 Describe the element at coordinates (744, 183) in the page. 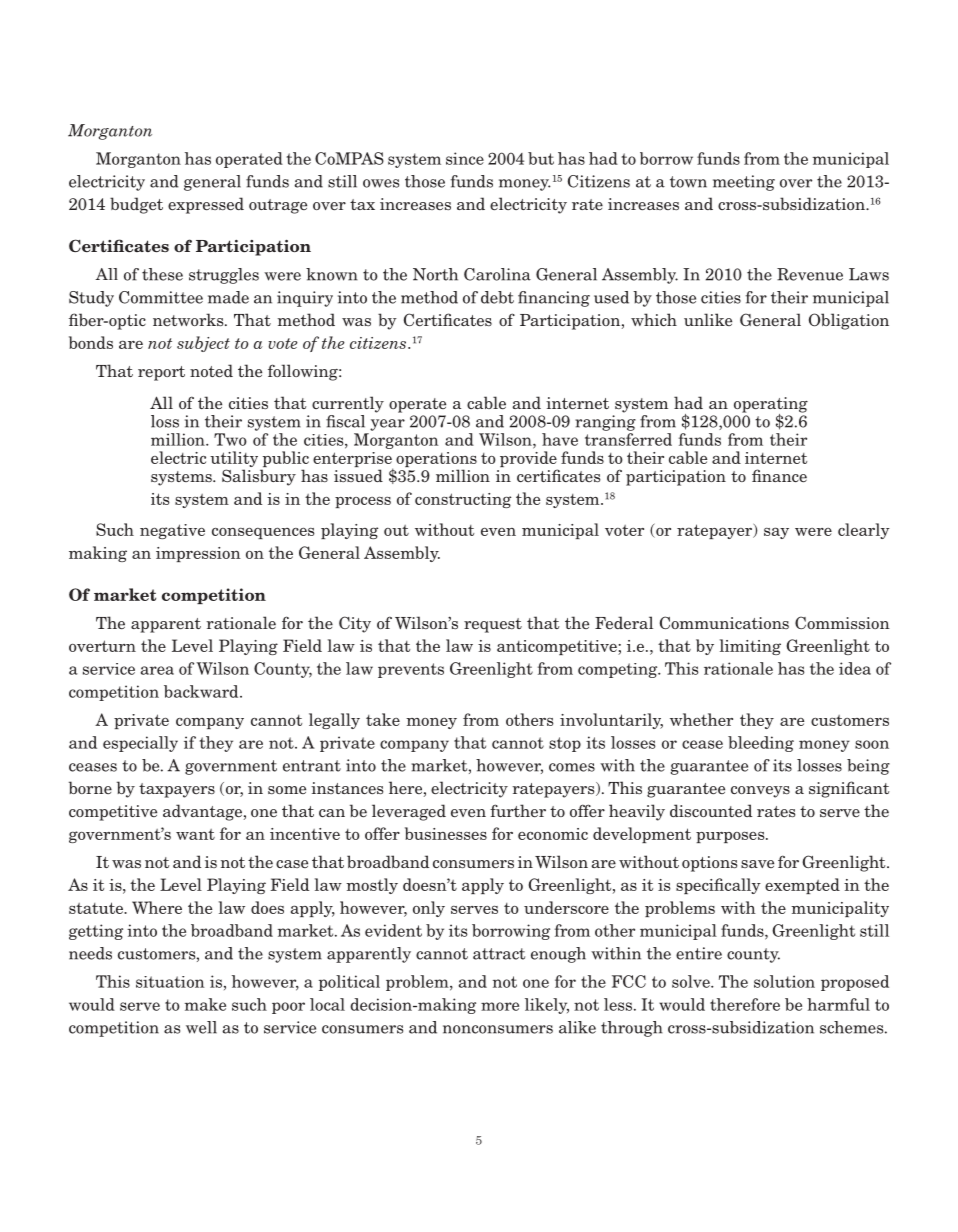

I see `meeting` at that location.
